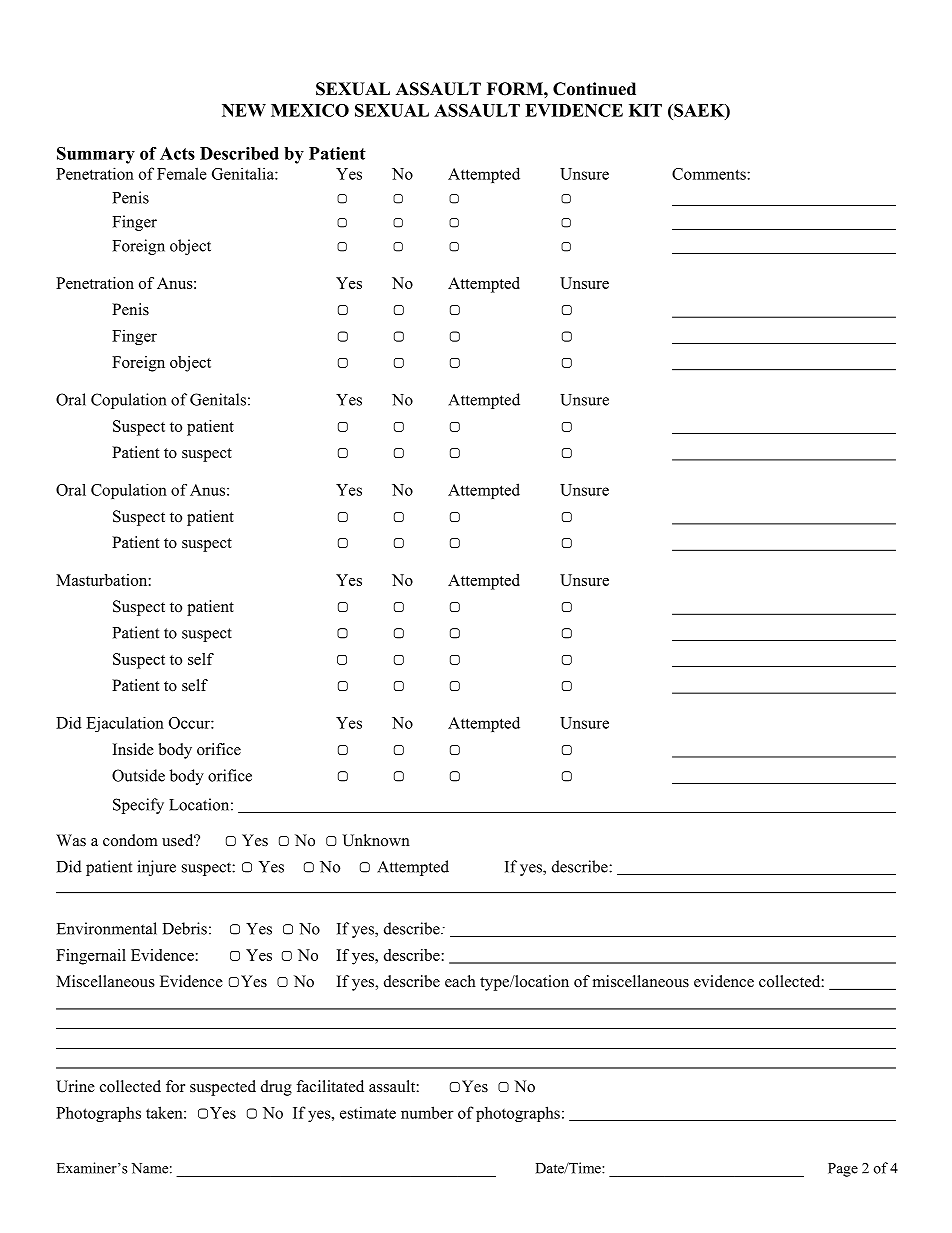 This image has width=952, height=1233. I want to click on Female, so click(182, 173).
